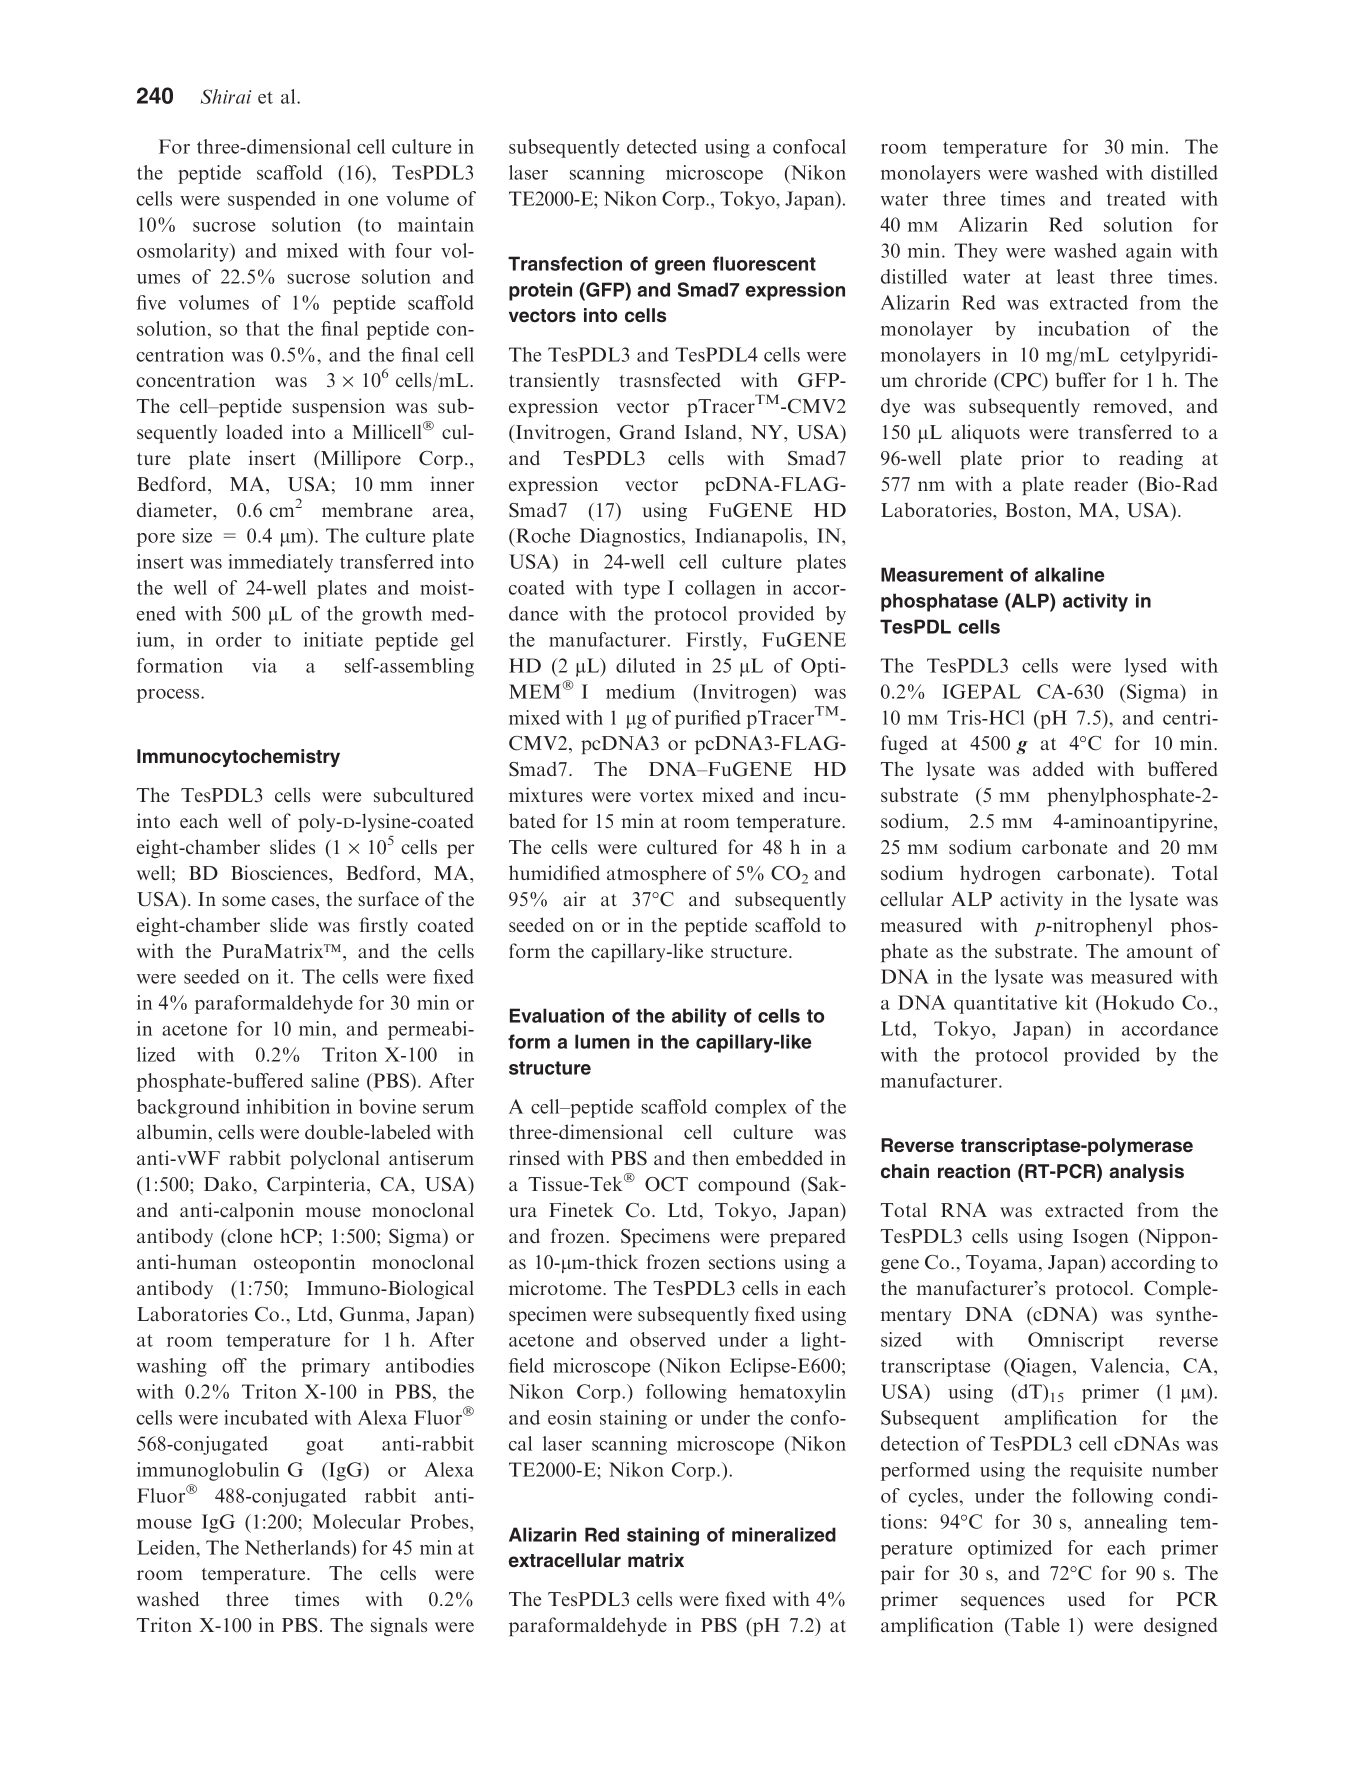 This screenshot has height=1771, width=1347. What do you see at coordinates (280, 563) in the screenshot?
I see `immediately` at bounding box center [280, 563].
